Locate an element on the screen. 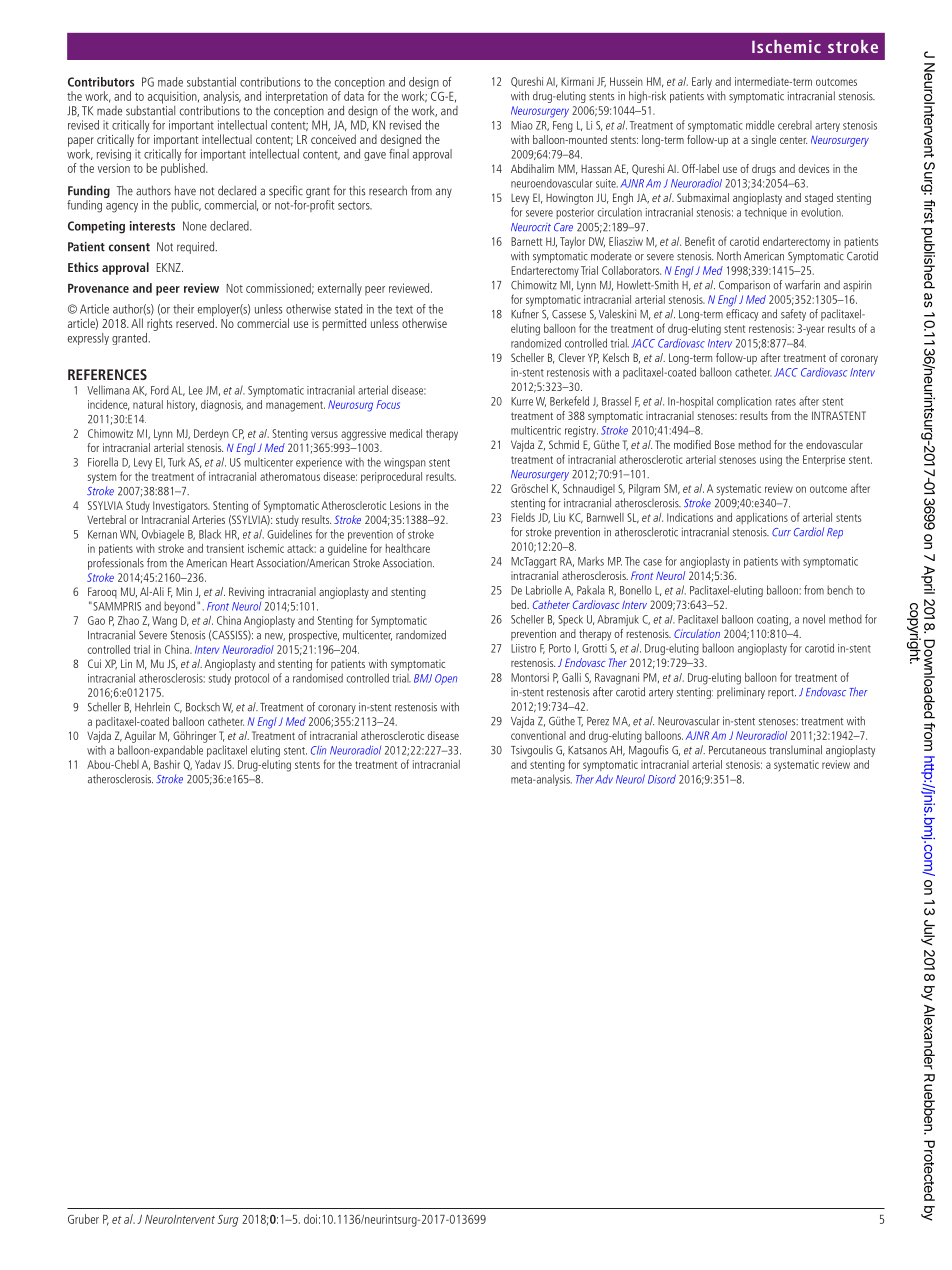  Miao is located at coordinates (522, 125).
